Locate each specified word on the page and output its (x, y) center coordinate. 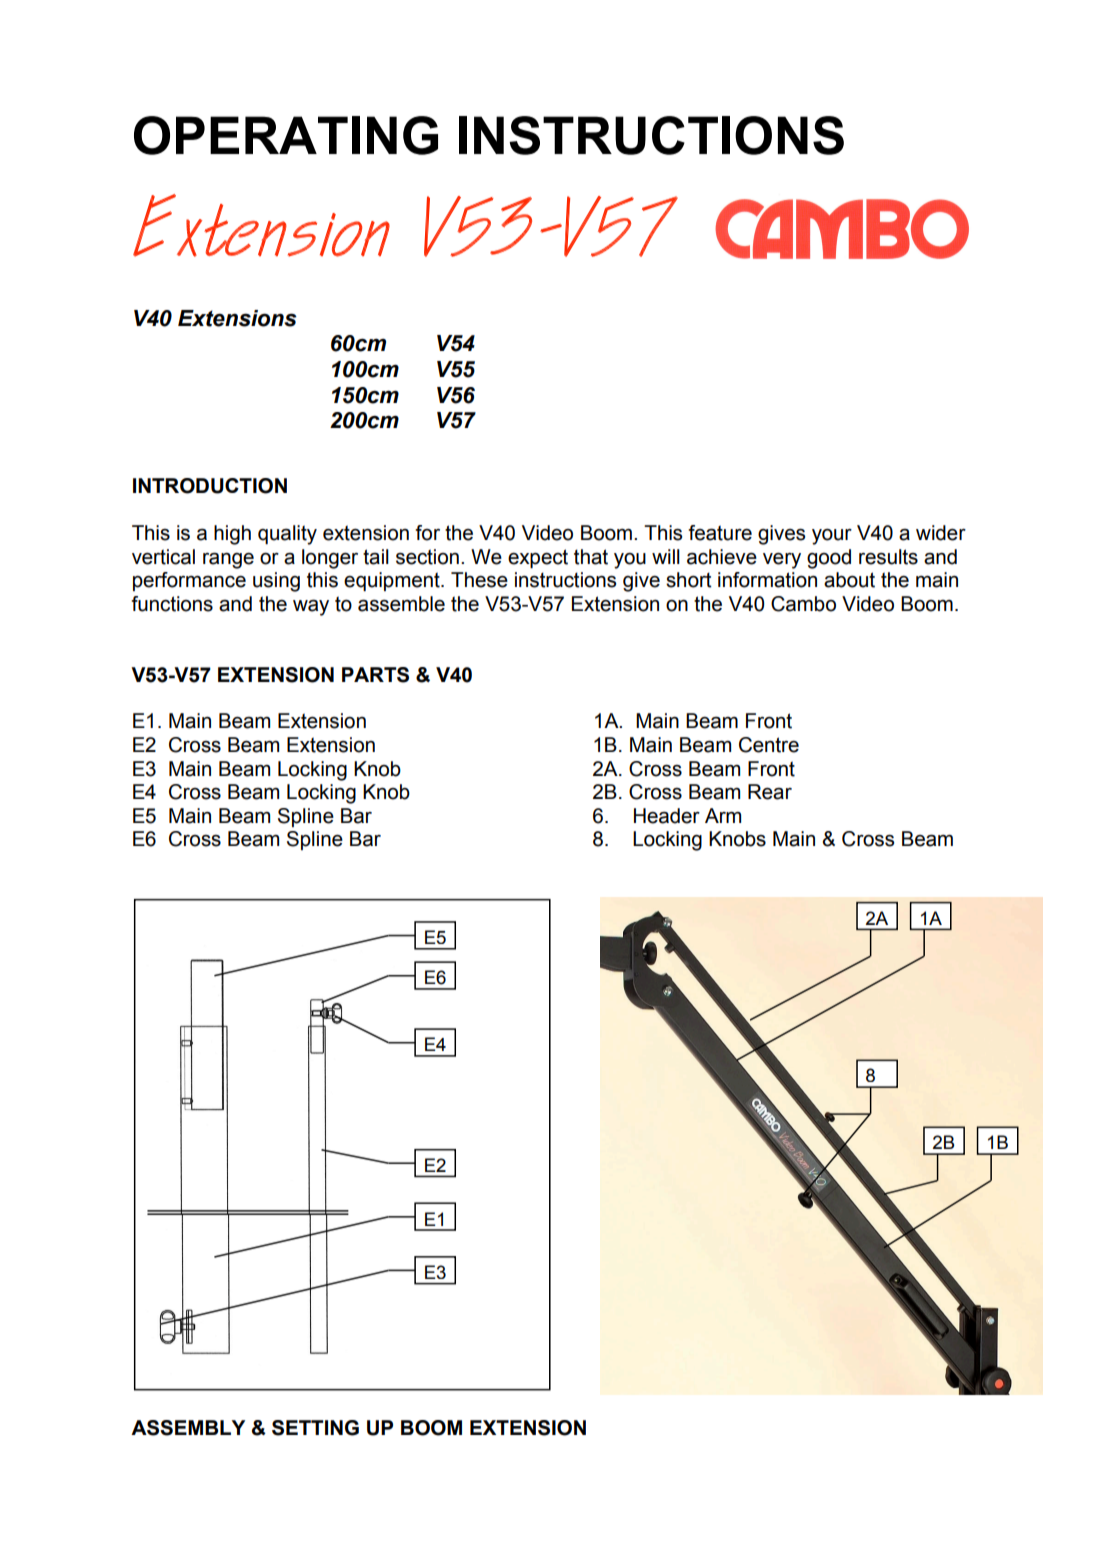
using (276, 582)
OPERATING (286, 135)
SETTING (315, 1428)
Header (667, 816)
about (849, 580)
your (832, 537)
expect (538, 558)
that (591, 557)
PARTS (375, 675)
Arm (723, 815)
